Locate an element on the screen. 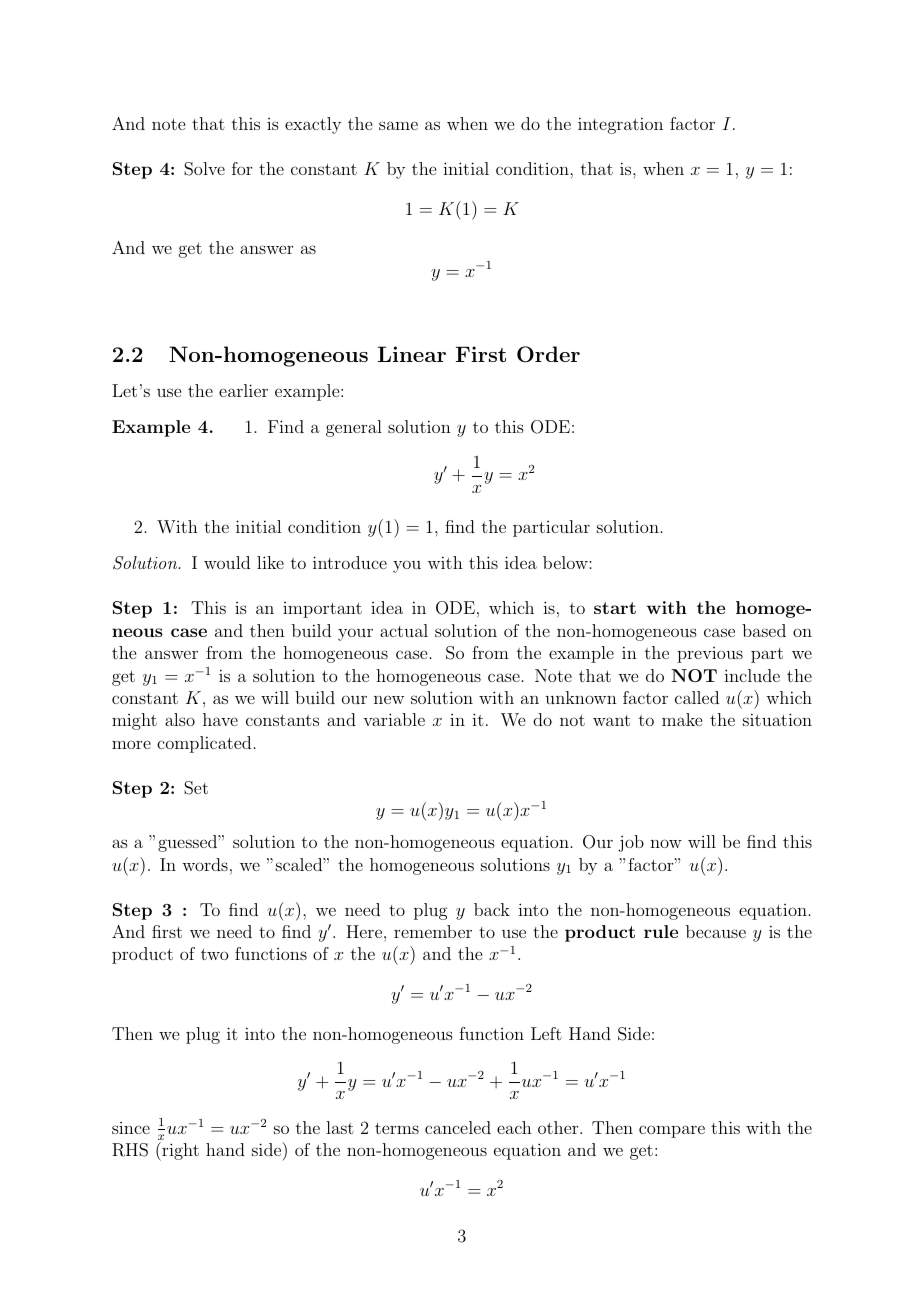 The width and height of the screenshot is (924, 1308). back is located at coordinates (492, 909).
